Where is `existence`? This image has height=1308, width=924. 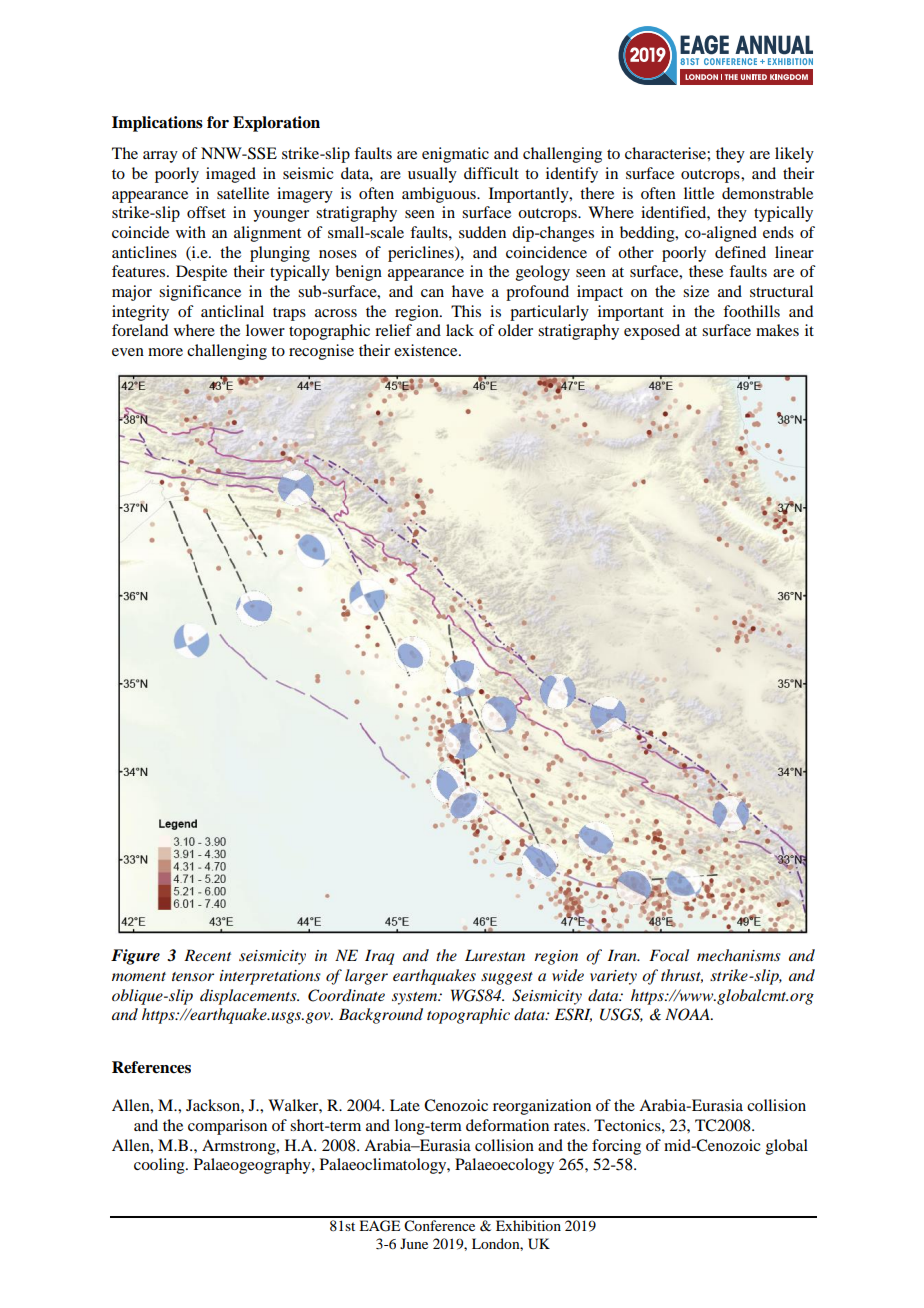
existence is located at coordinates (427, 350).
